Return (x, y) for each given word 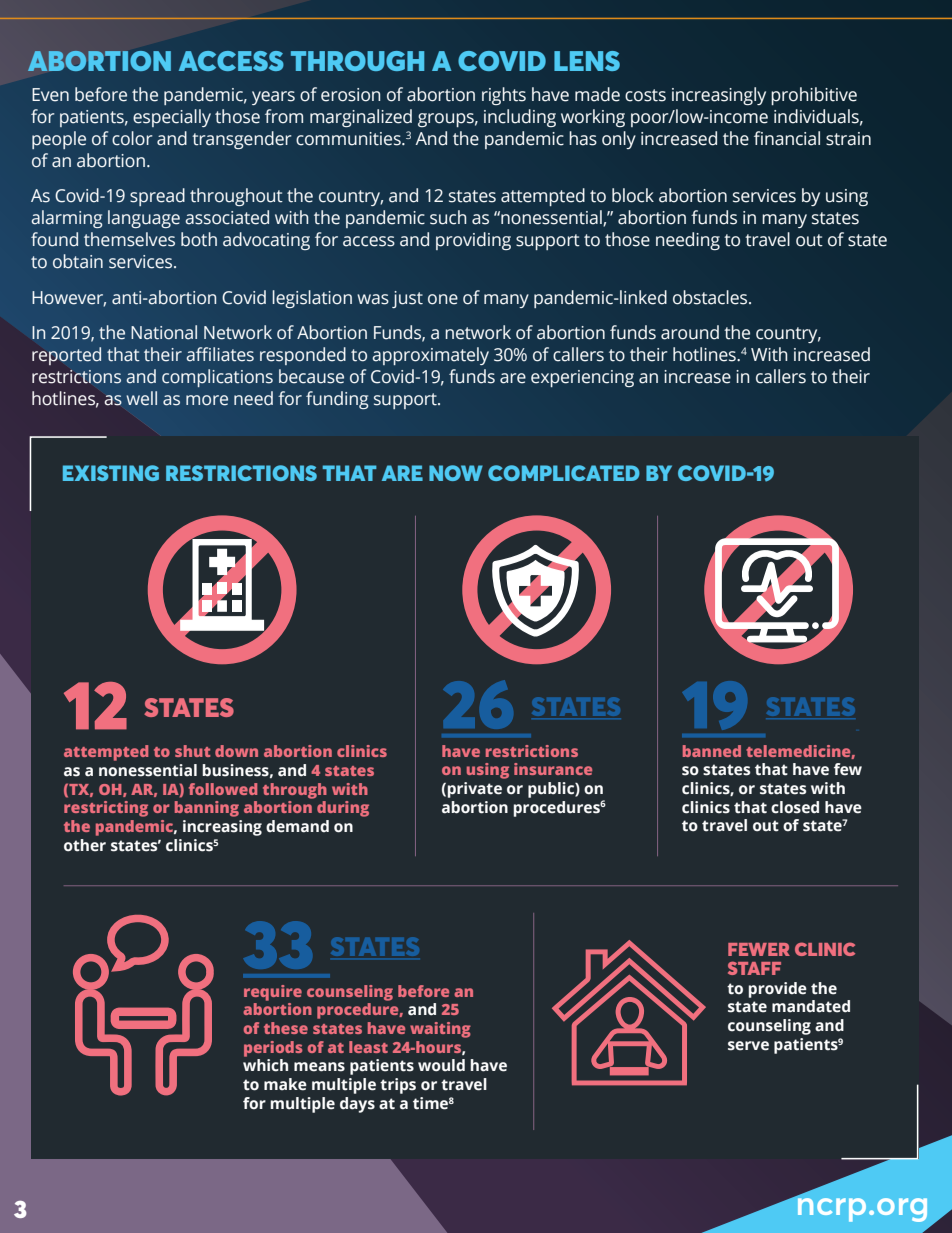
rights (504, 96)
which (265, 1065)
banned (712, 751)
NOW (456, 473)
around (690, 332)
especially (172, 118)
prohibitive (814, 96)
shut (192, 751)
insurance (553, 769)
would (441, 1065)
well (141, 398)
